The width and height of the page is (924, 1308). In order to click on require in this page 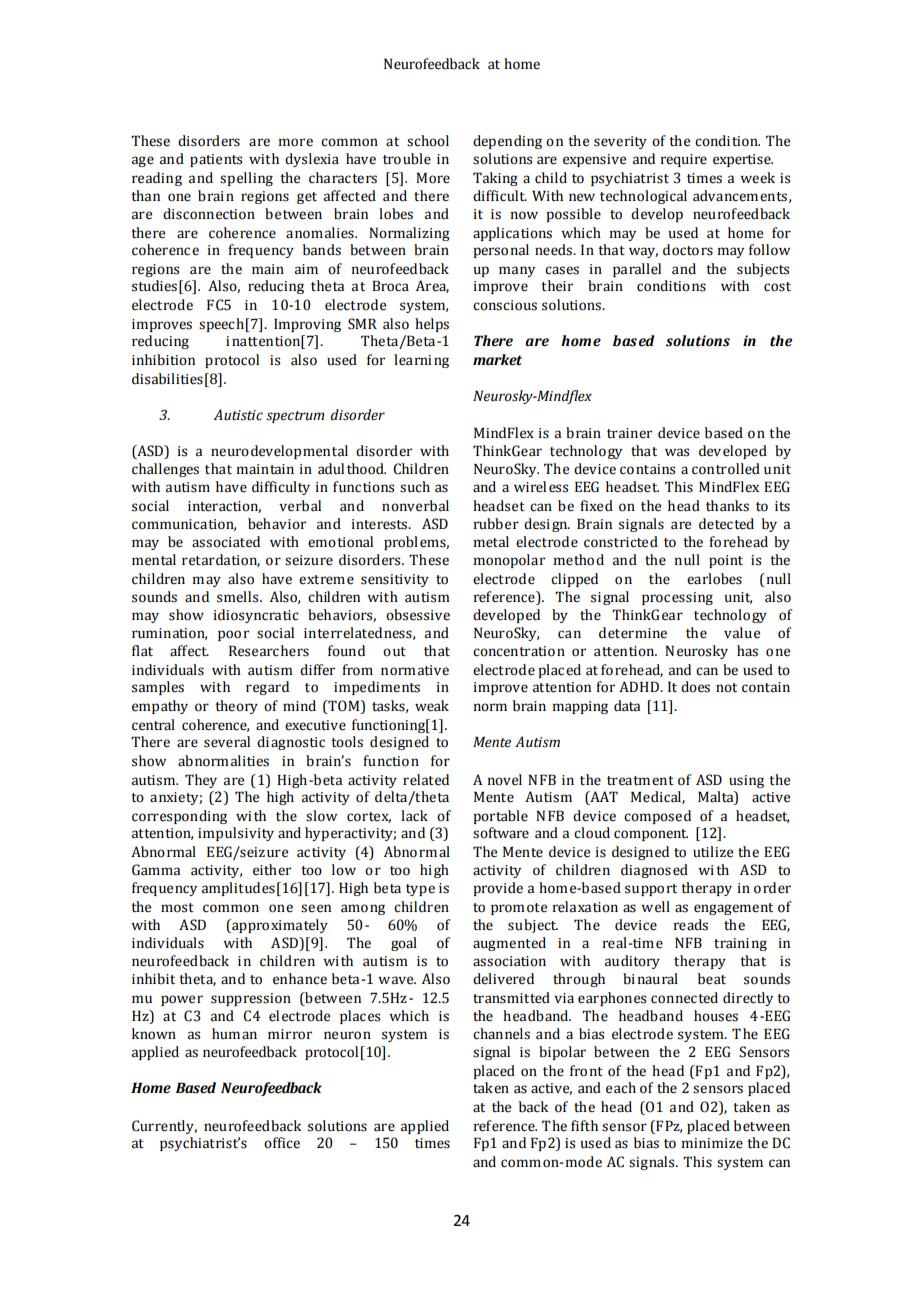, I will do `click(684, 160)`.
